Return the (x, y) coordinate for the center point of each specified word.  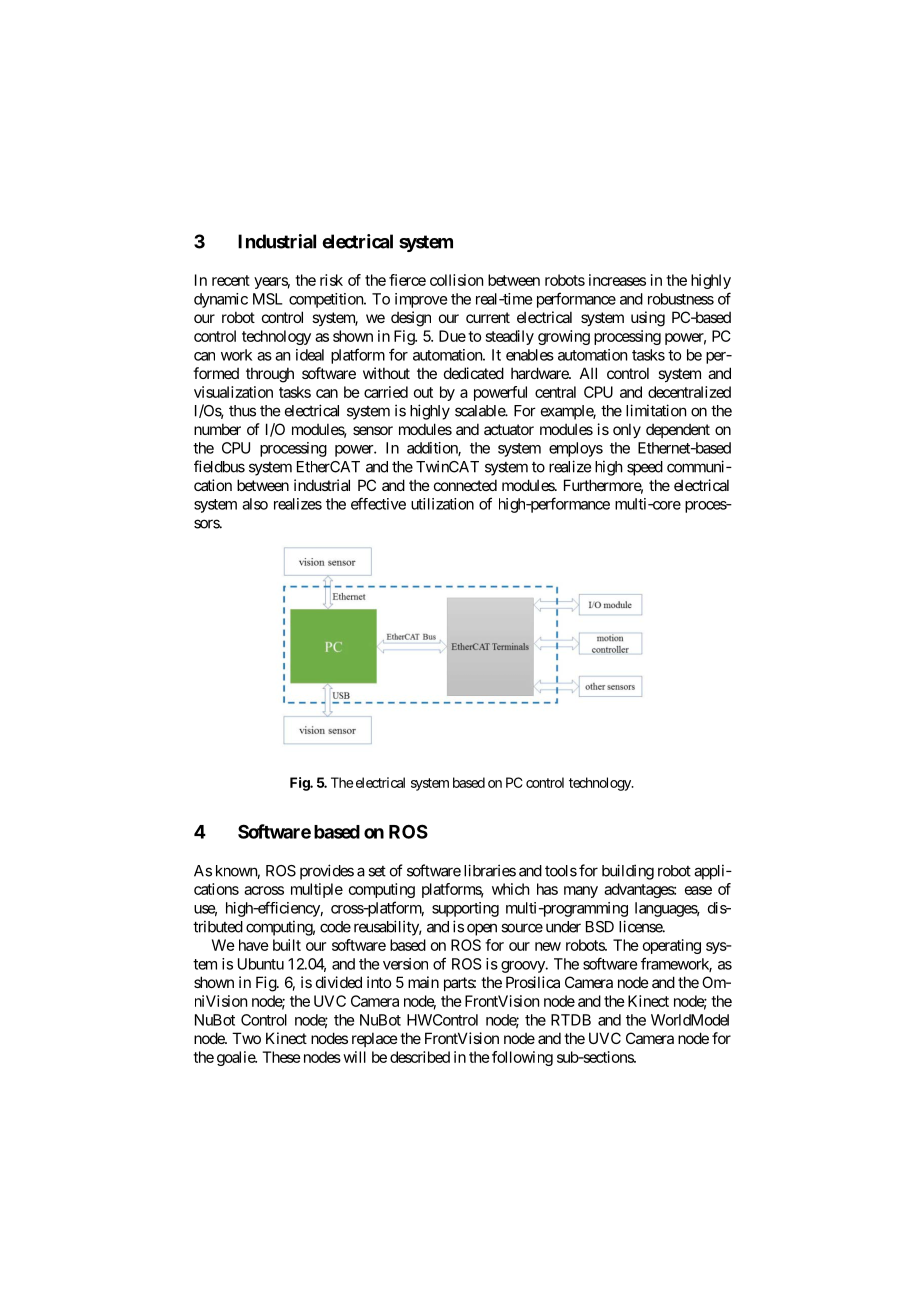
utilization (442, 504)
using (648, 319)
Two (246, 1038)
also (255, 504)
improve (421, 300)
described (420, 1057)
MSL (267, 299)
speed (645, 468)
